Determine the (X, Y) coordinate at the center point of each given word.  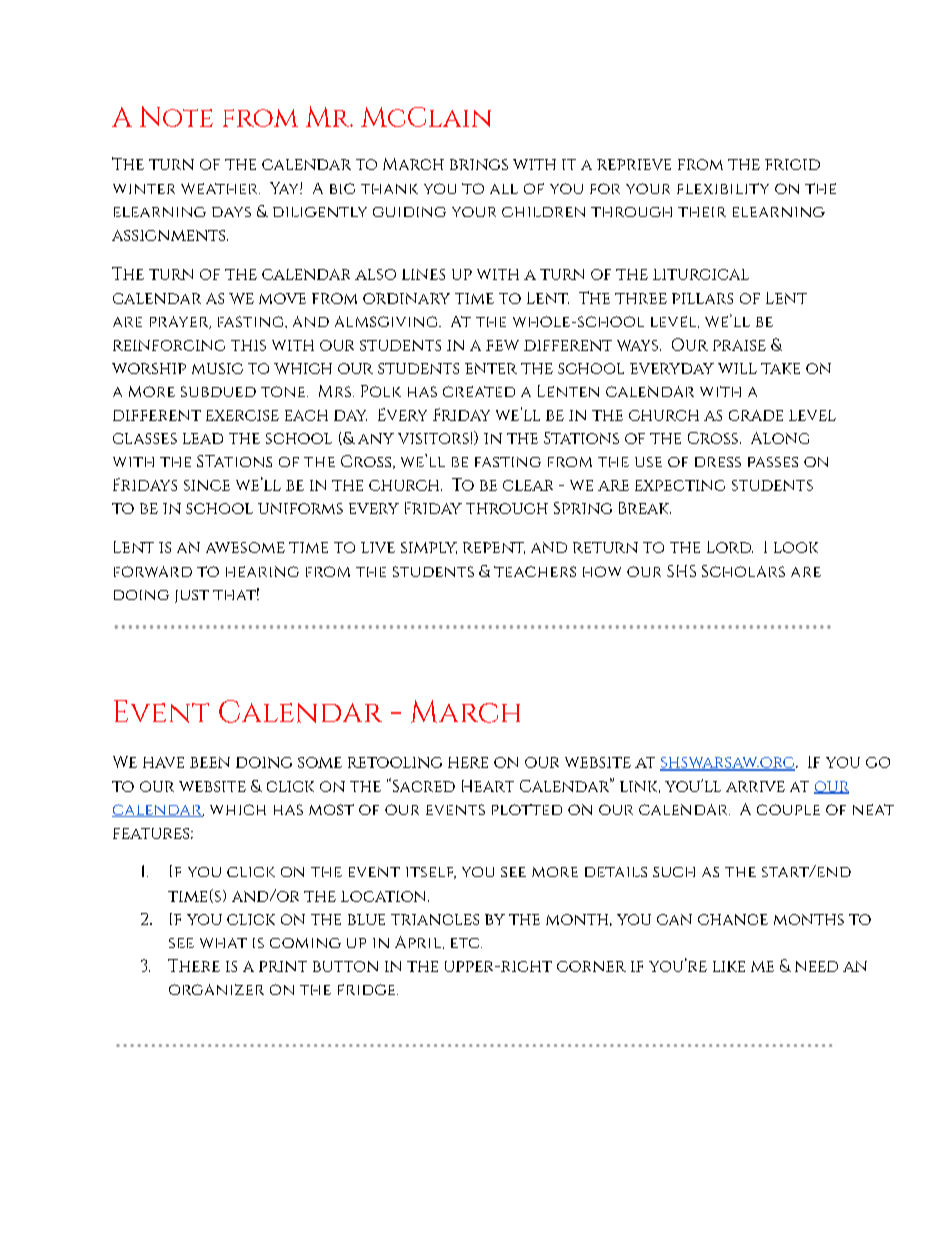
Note (176, 116)
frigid (792, 164)
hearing (262, 571)
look (796, 547)
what (223, 943)
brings (479, 164)
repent (494, 548)
